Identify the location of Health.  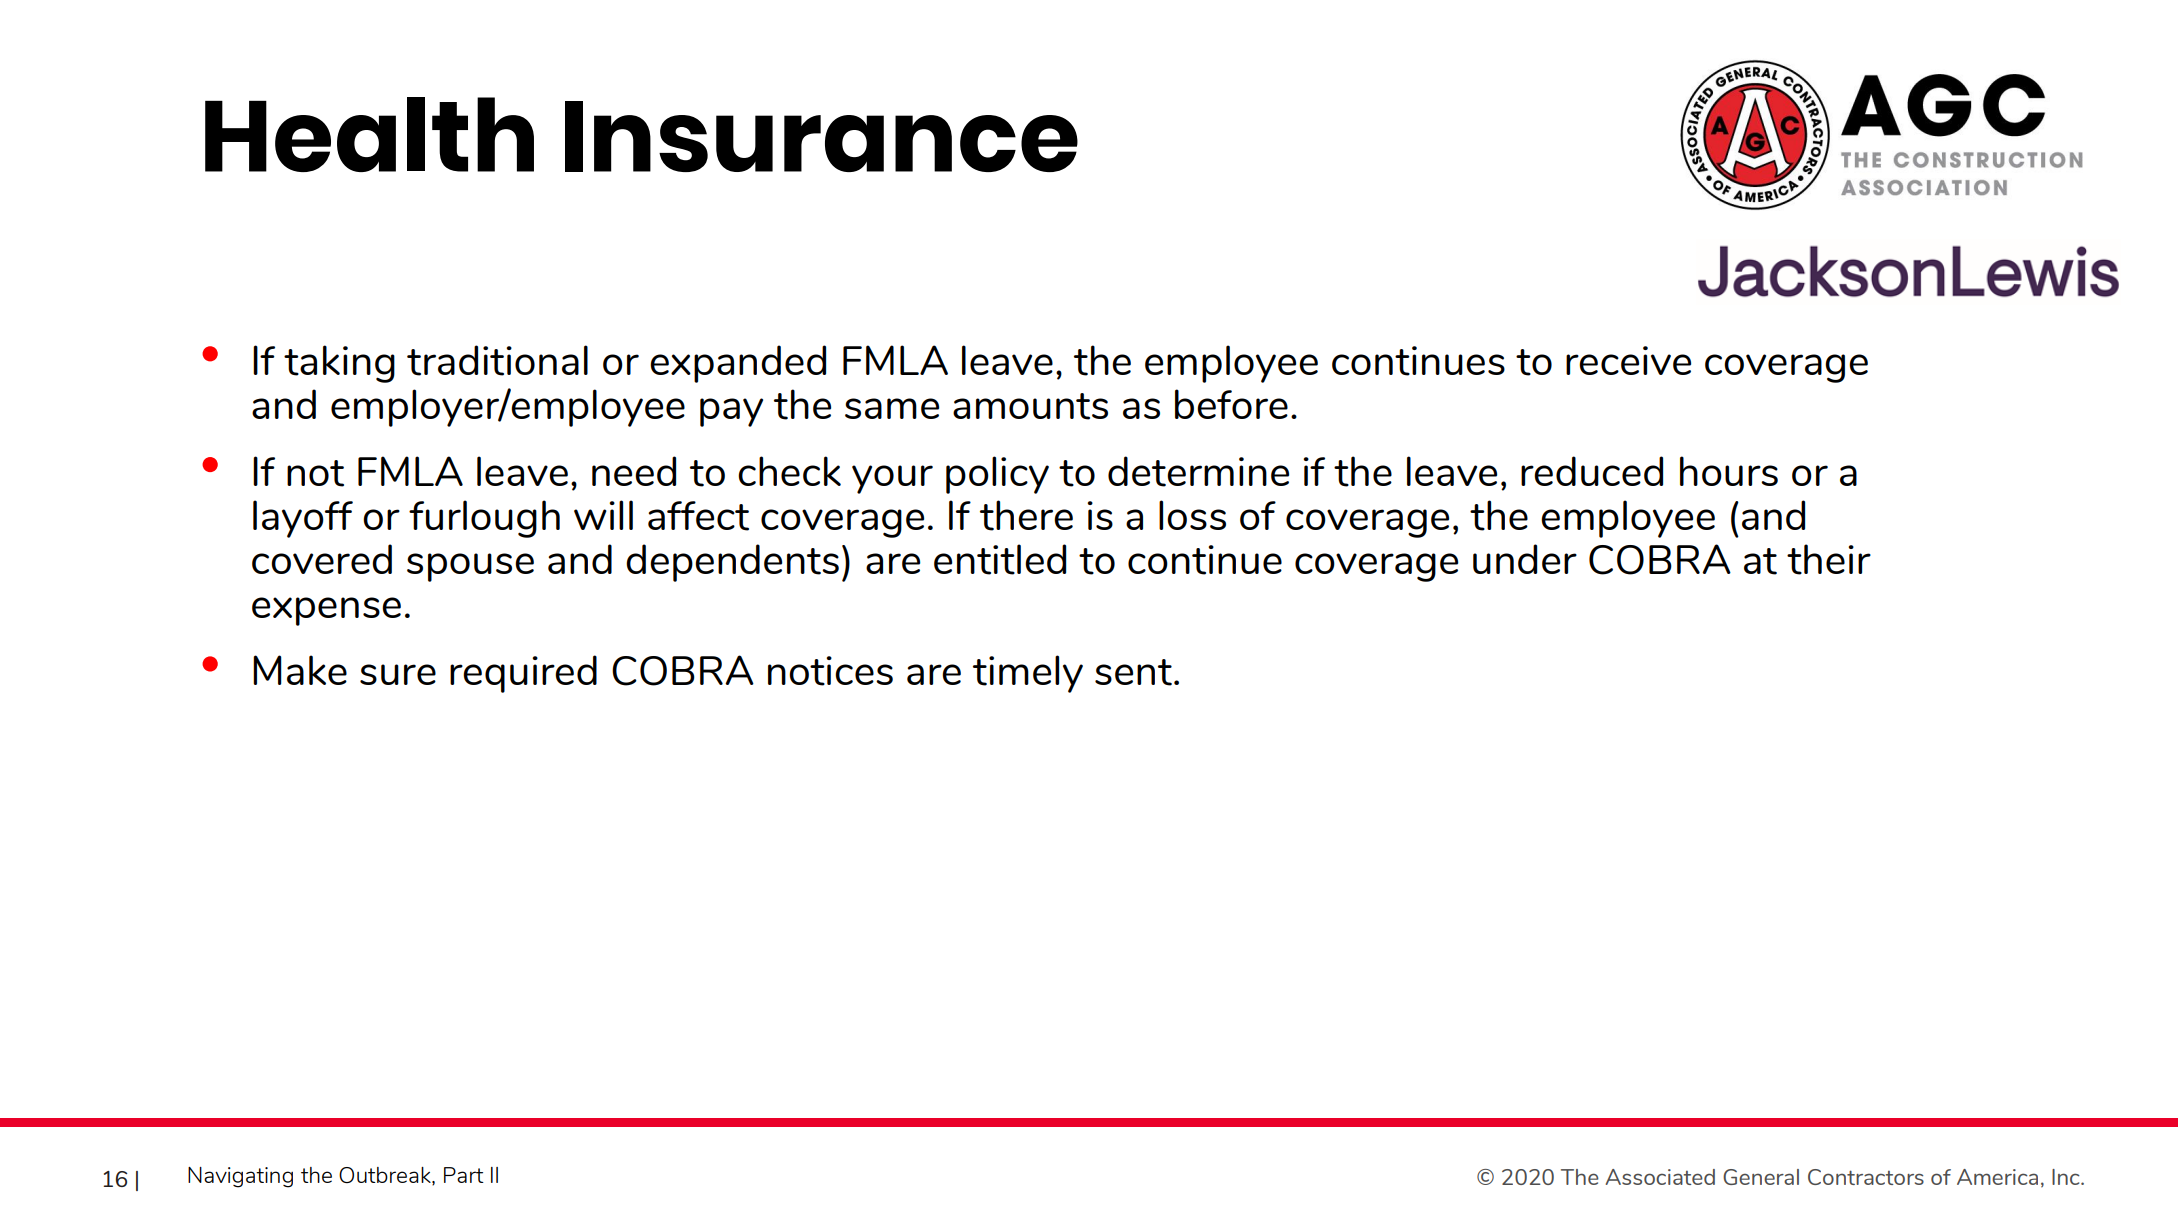
(369, 134).
